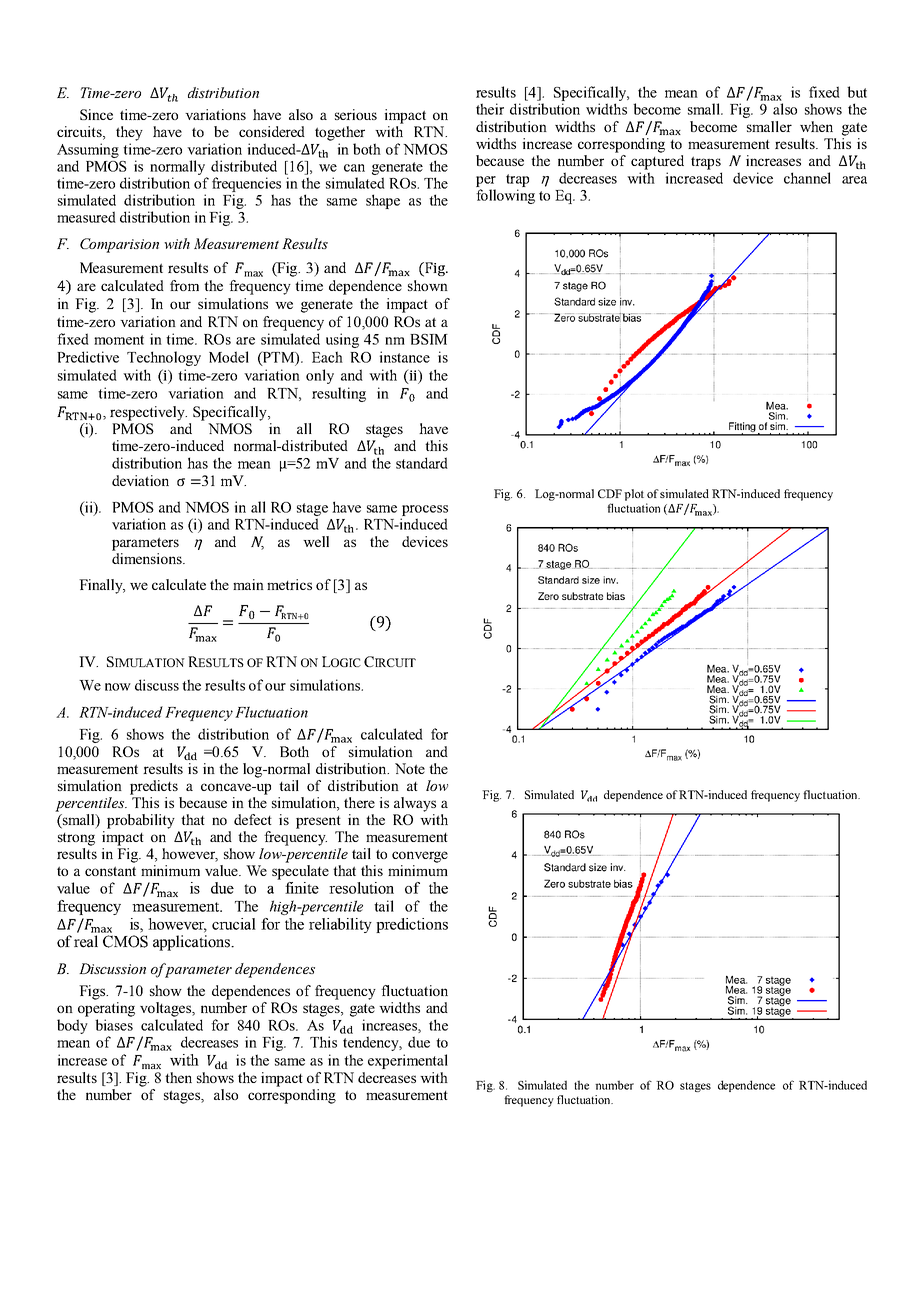 The width and height of the screenshot is (924, 1307). I want to click on they, so click(129, 133).
